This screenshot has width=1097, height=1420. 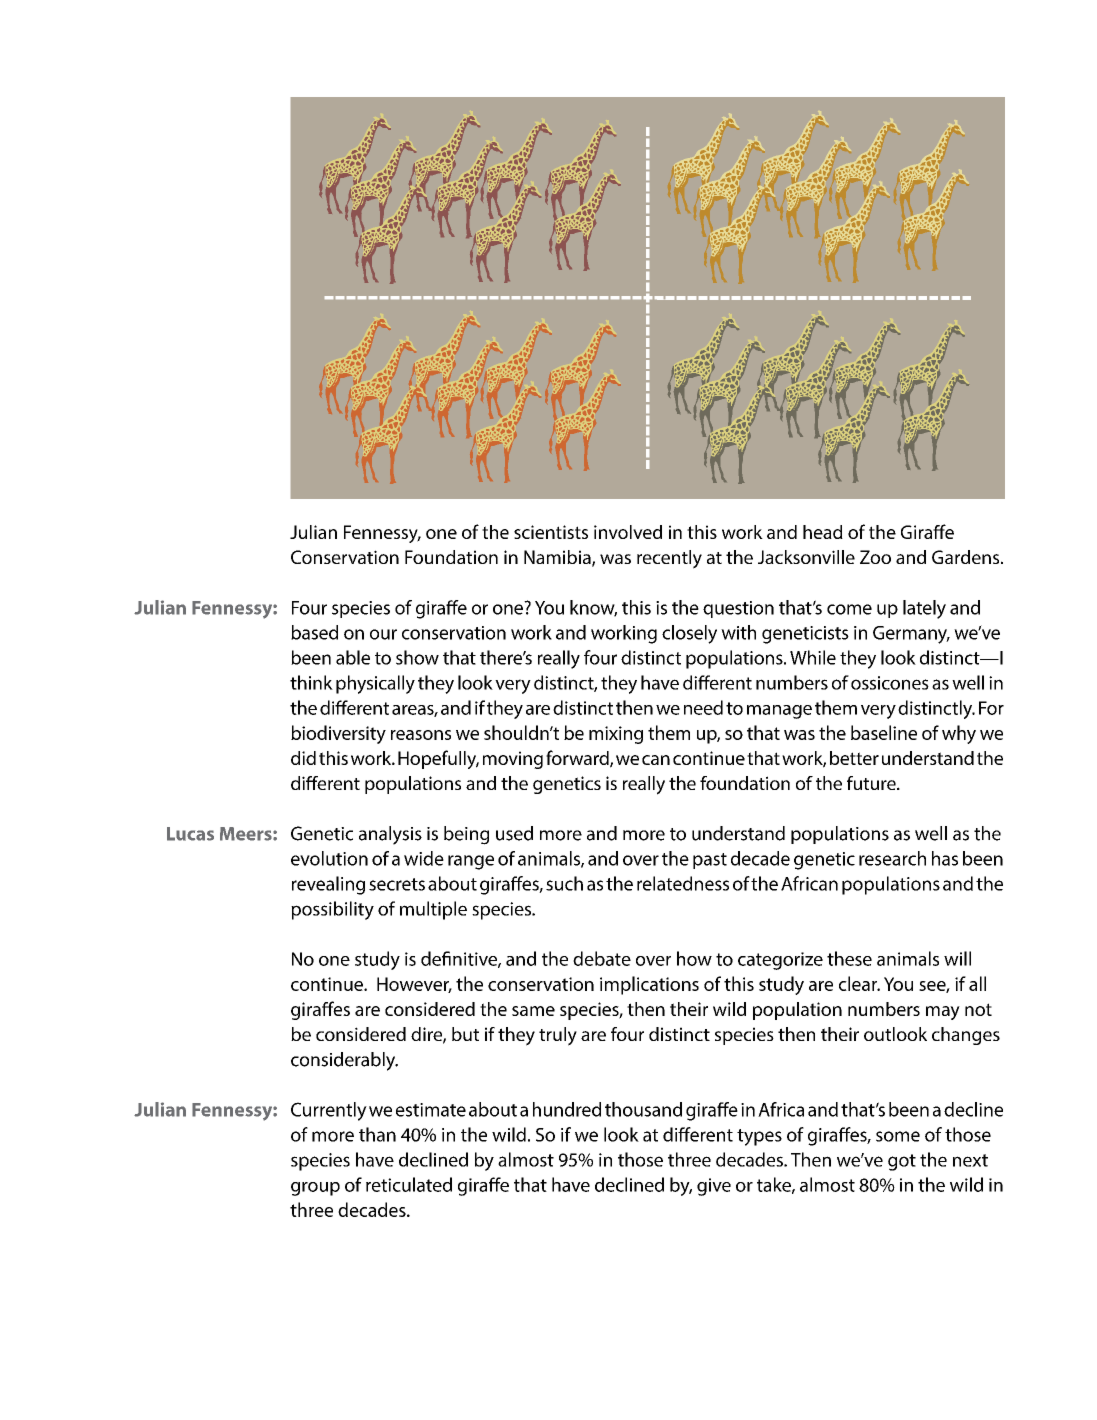 What do you see at coordinates (884, 732) in the screenshot?
I see `baseline` at bounding box center [884, 732].
